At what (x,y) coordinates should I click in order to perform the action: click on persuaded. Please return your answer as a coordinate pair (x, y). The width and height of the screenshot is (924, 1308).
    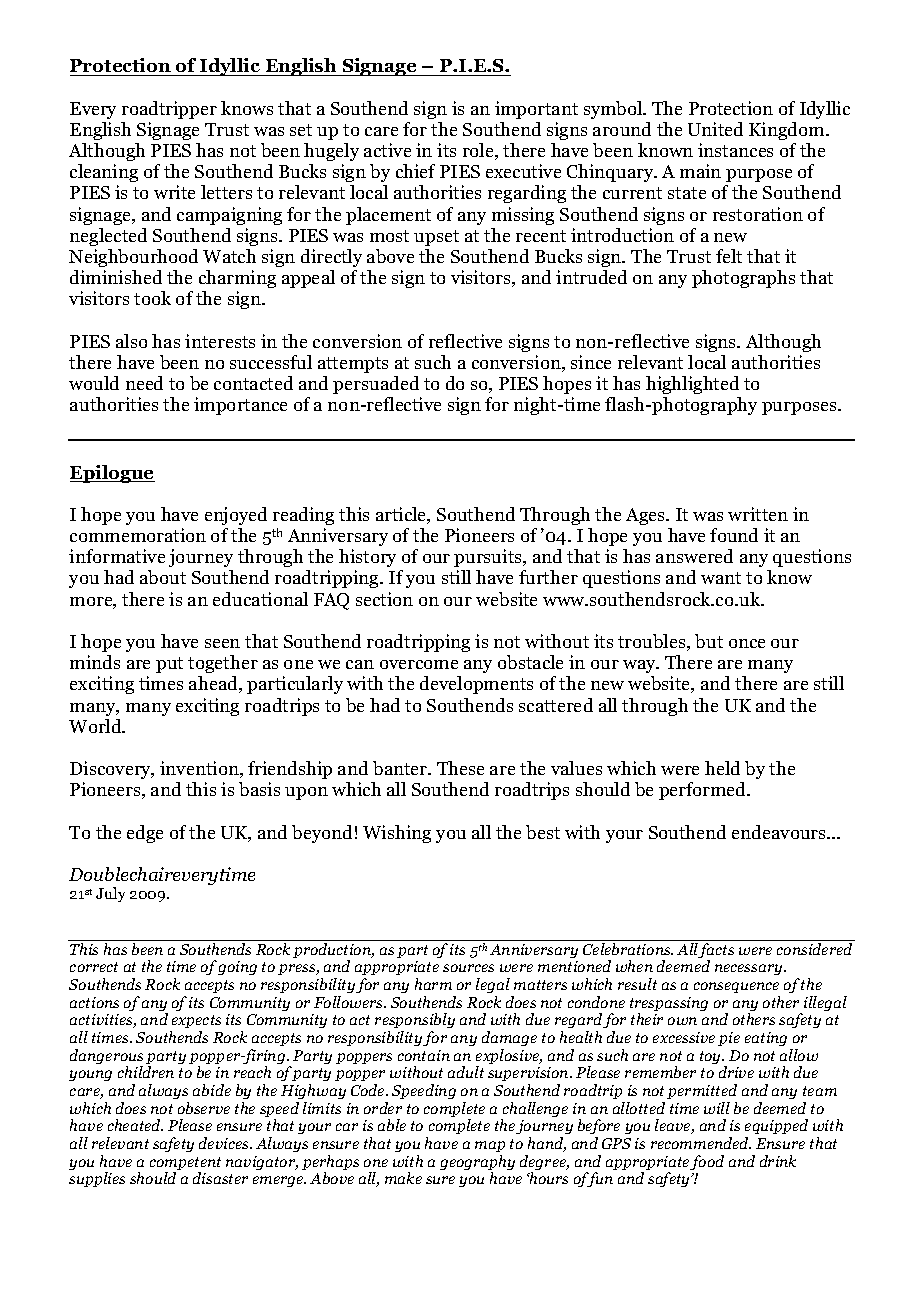
    Looking at the image, I should click on (376, 385).
